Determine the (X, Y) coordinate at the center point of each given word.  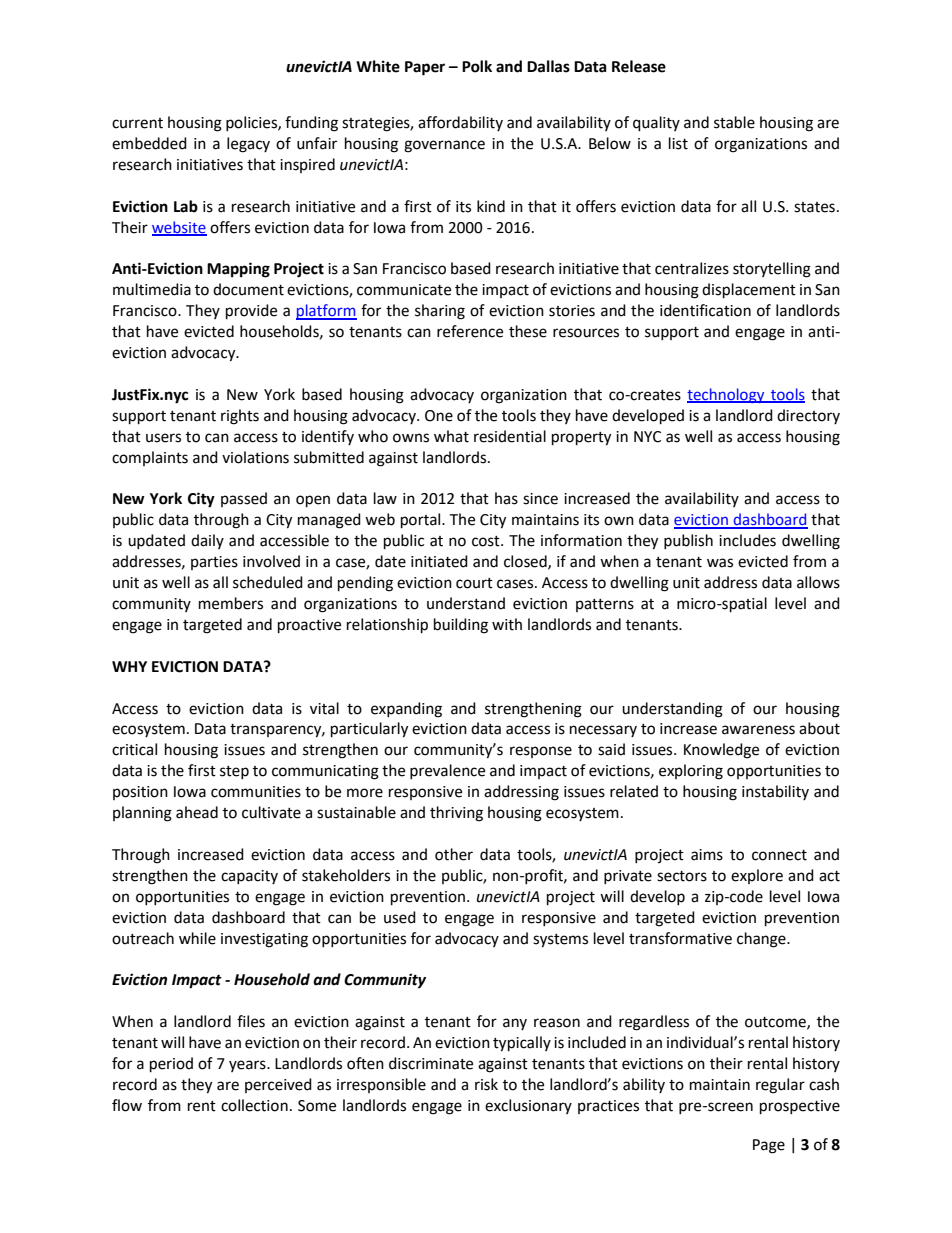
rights (240, 417)
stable (734, 122)
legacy (248, 145)
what (451, 436)
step (234, 772)
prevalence (447, 771)
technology (727, 395)
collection (254, 1105)
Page (769, 1146)
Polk (477, 66)
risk (486, 1084)
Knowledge (721, 751)
